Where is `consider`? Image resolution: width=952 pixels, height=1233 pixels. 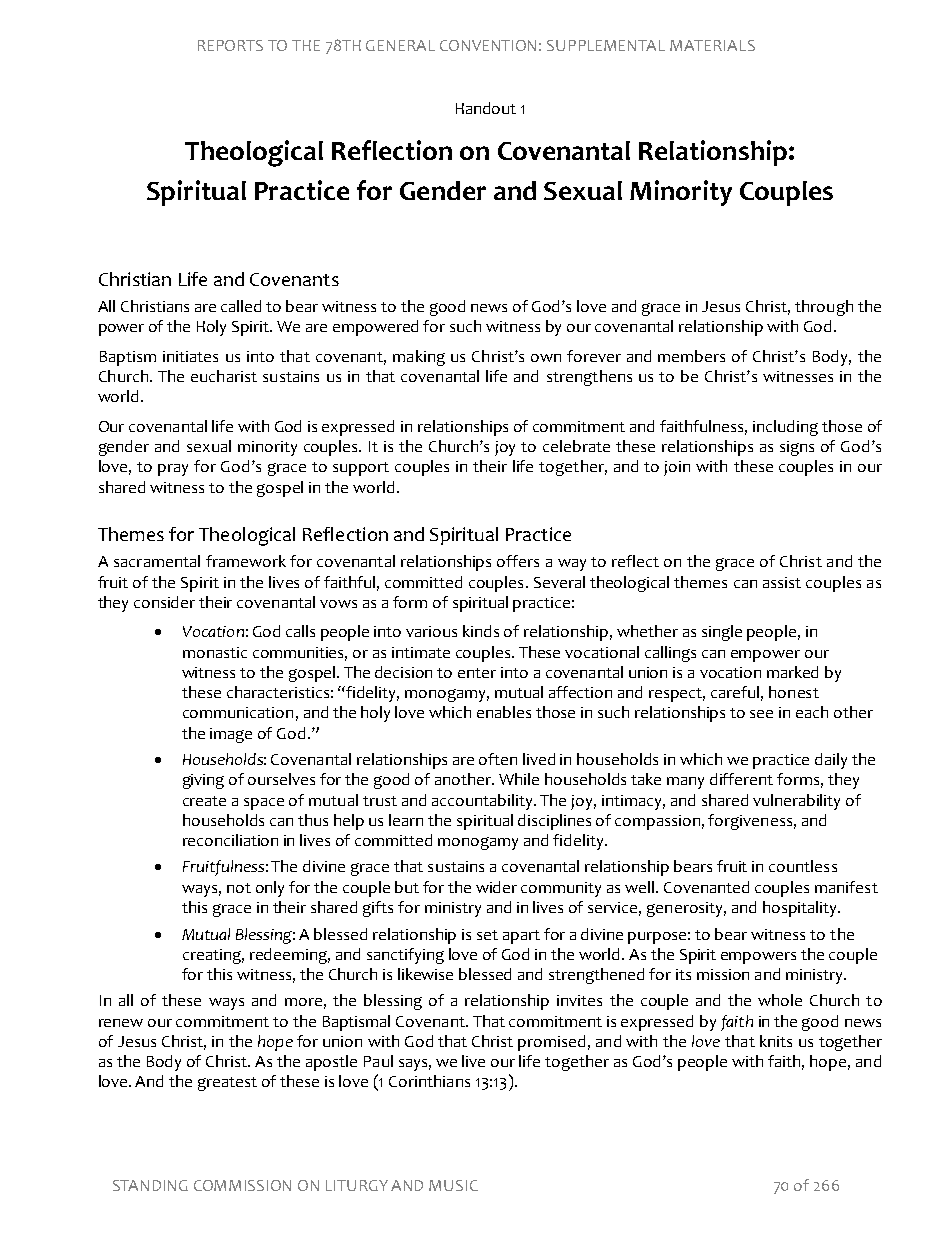 consider is located at coordinates (164, 602).
